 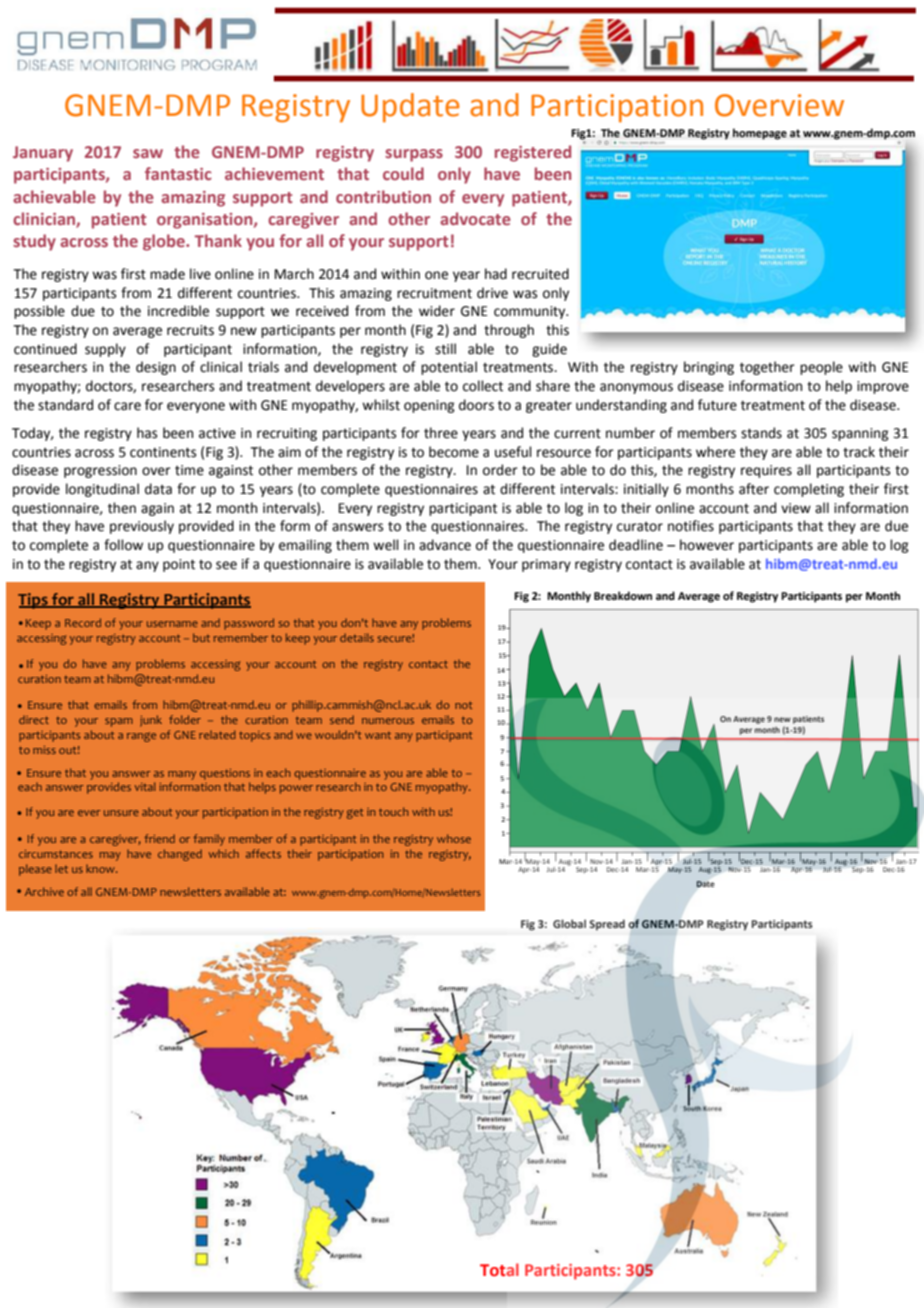 What do you see at coordinates (809, 490) in the image?
I see `completing` at bounding box center [809, 490].
